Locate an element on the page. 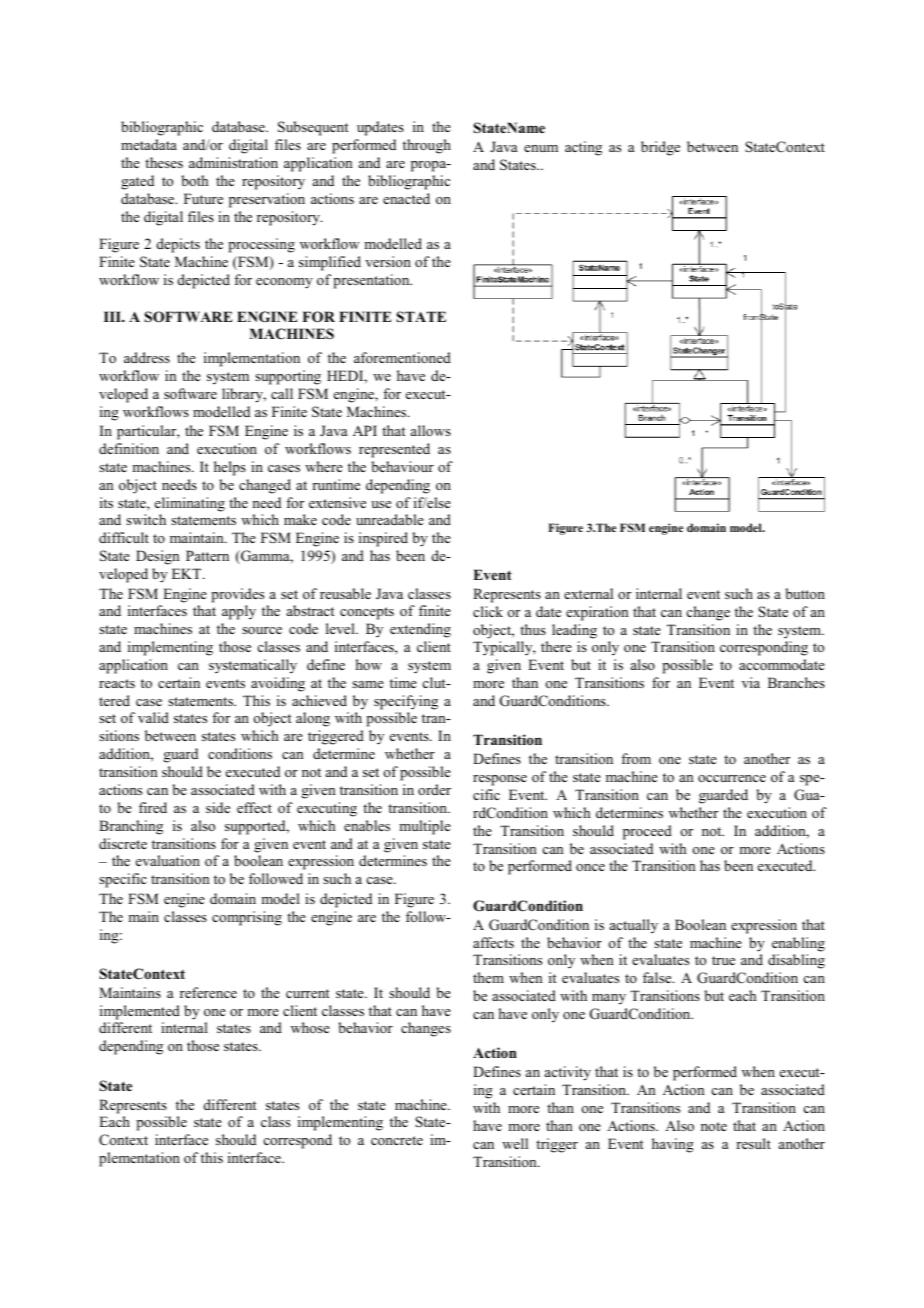  note is located at coordinates (714, 1126).
